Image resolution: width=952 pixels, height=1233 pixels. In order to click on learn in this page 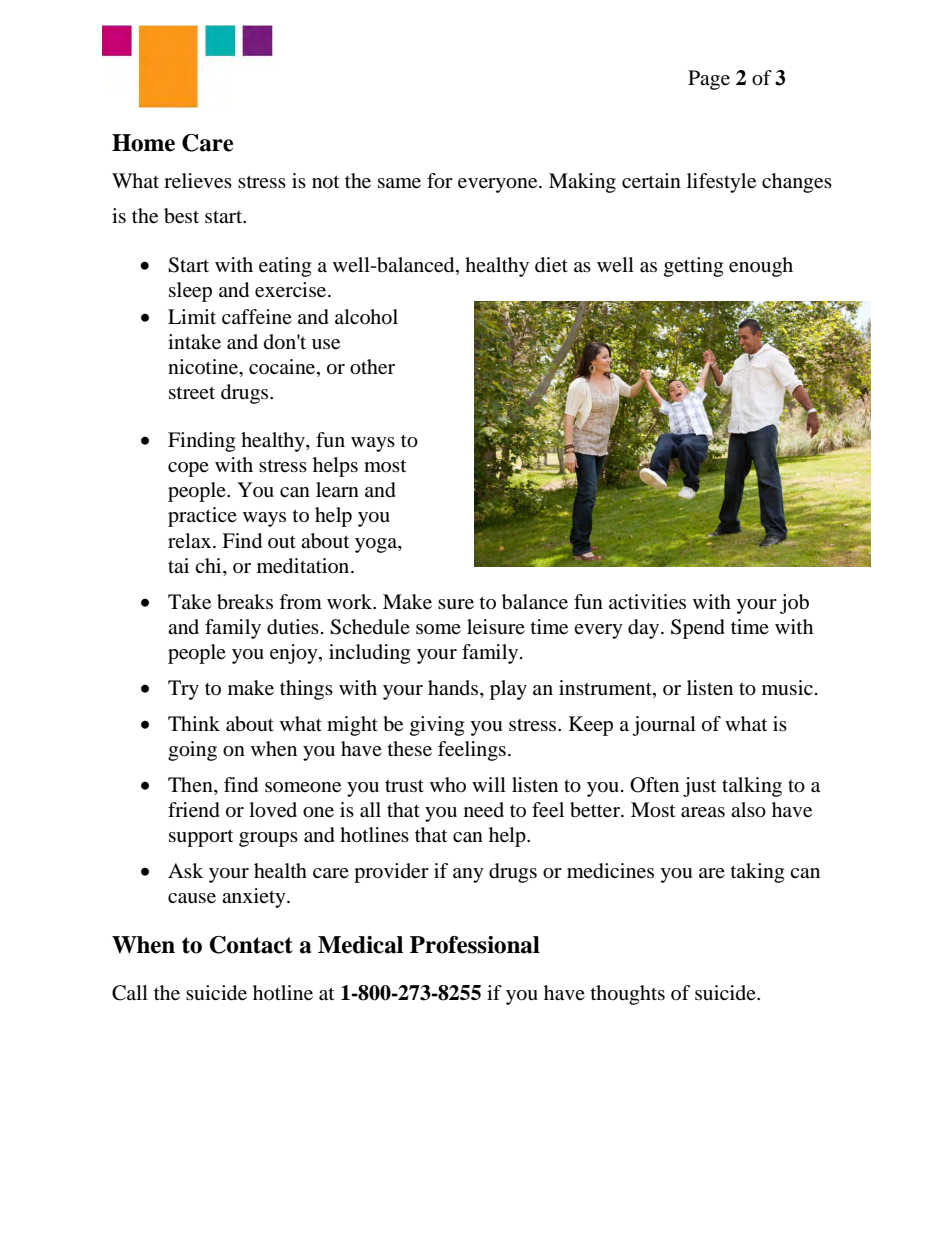, I will do `click(337, 490)`.
